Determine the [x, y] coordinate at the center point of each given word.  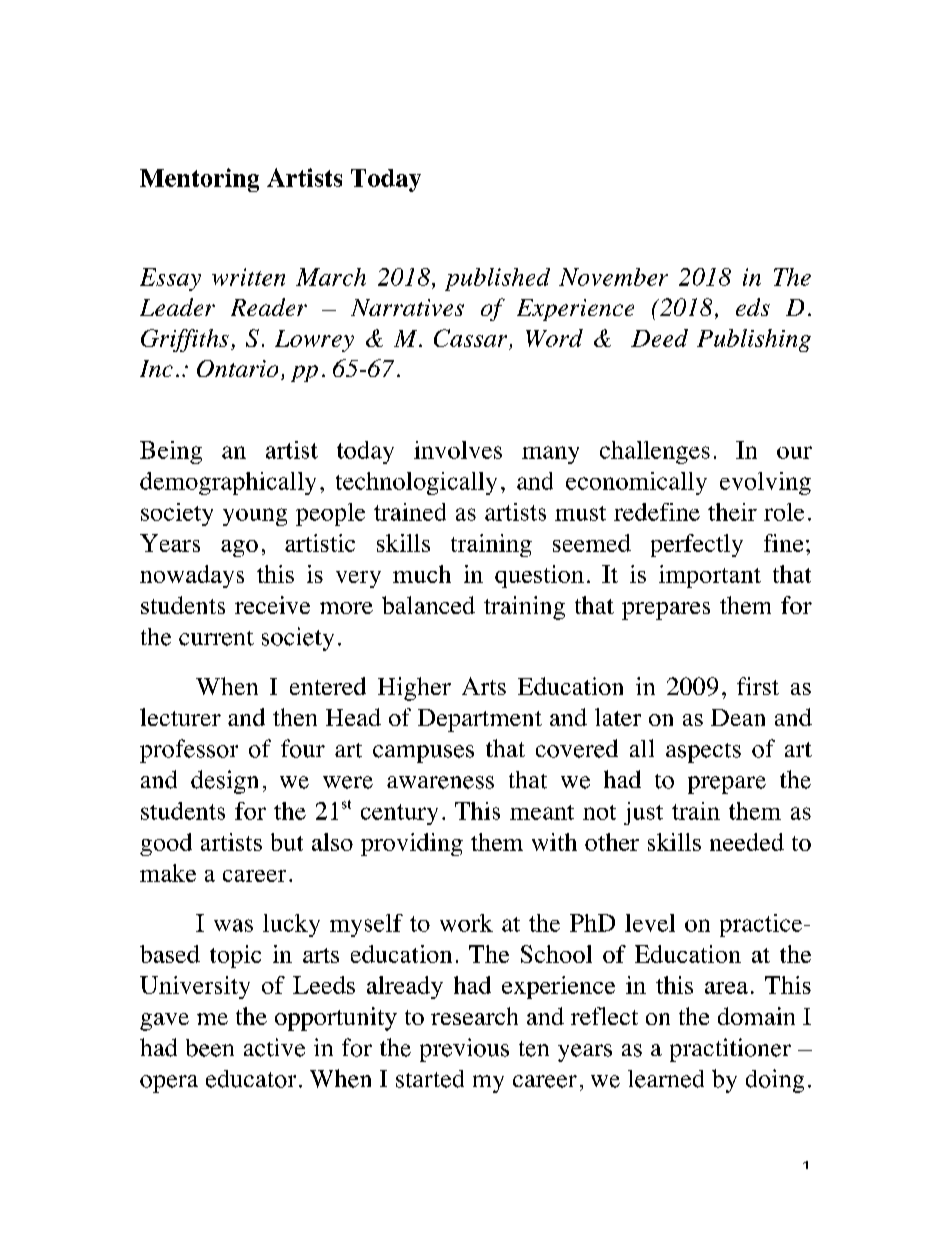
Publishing [754, 340]
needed [747, 842]
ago [239, 548]
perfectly [697, 545]
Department [480, 720]
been [210, 1048]
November [613, 277]
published [497, 279]
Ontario [237, 368]
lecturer [180, 717]
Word [554, 338]
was [233, 925]
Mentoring [199, 180]
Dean [738, 717]
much [422, 574]
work [466, 923]
